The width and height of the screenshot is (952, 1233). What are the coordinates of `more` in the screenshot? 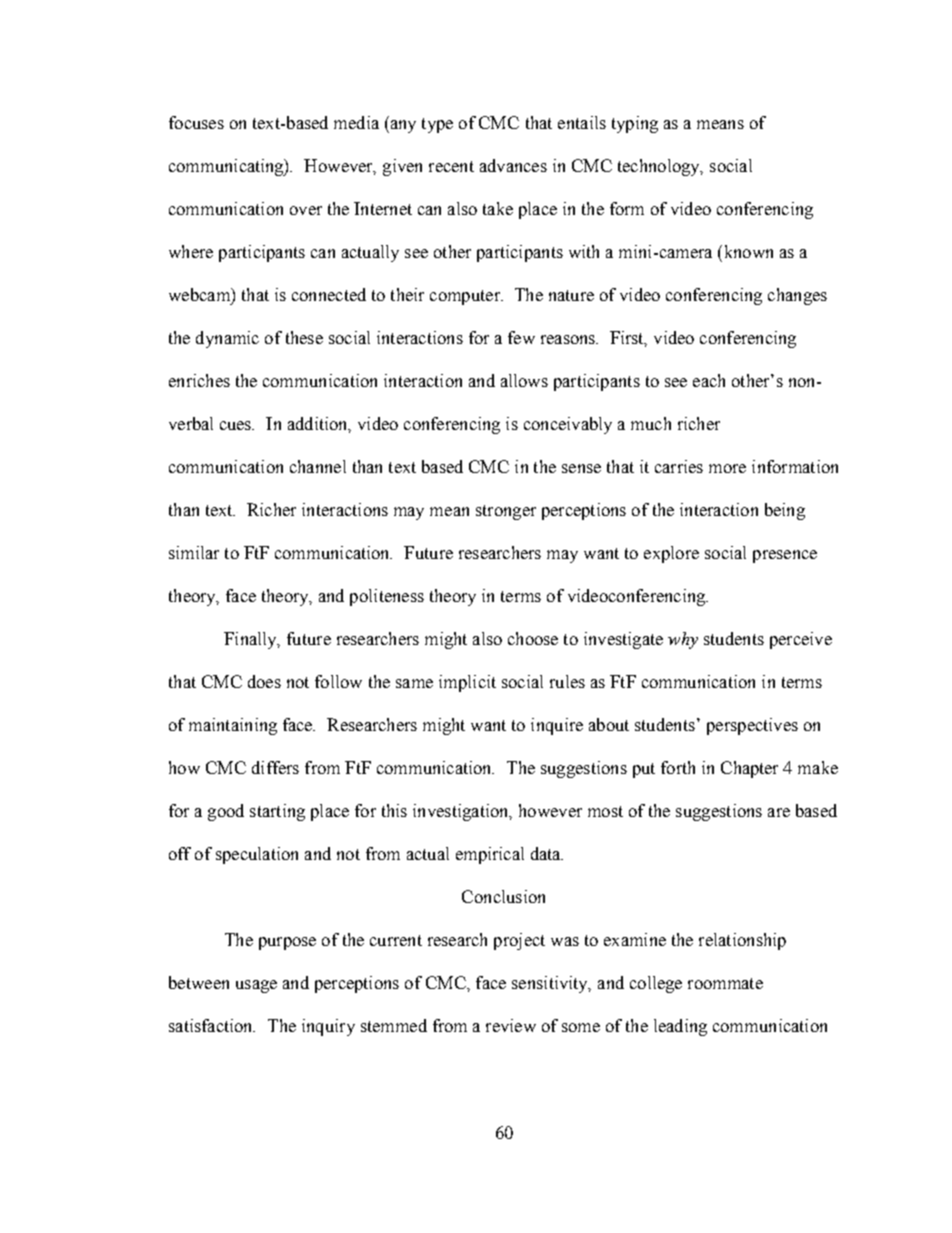 It's located at (727, 468).
